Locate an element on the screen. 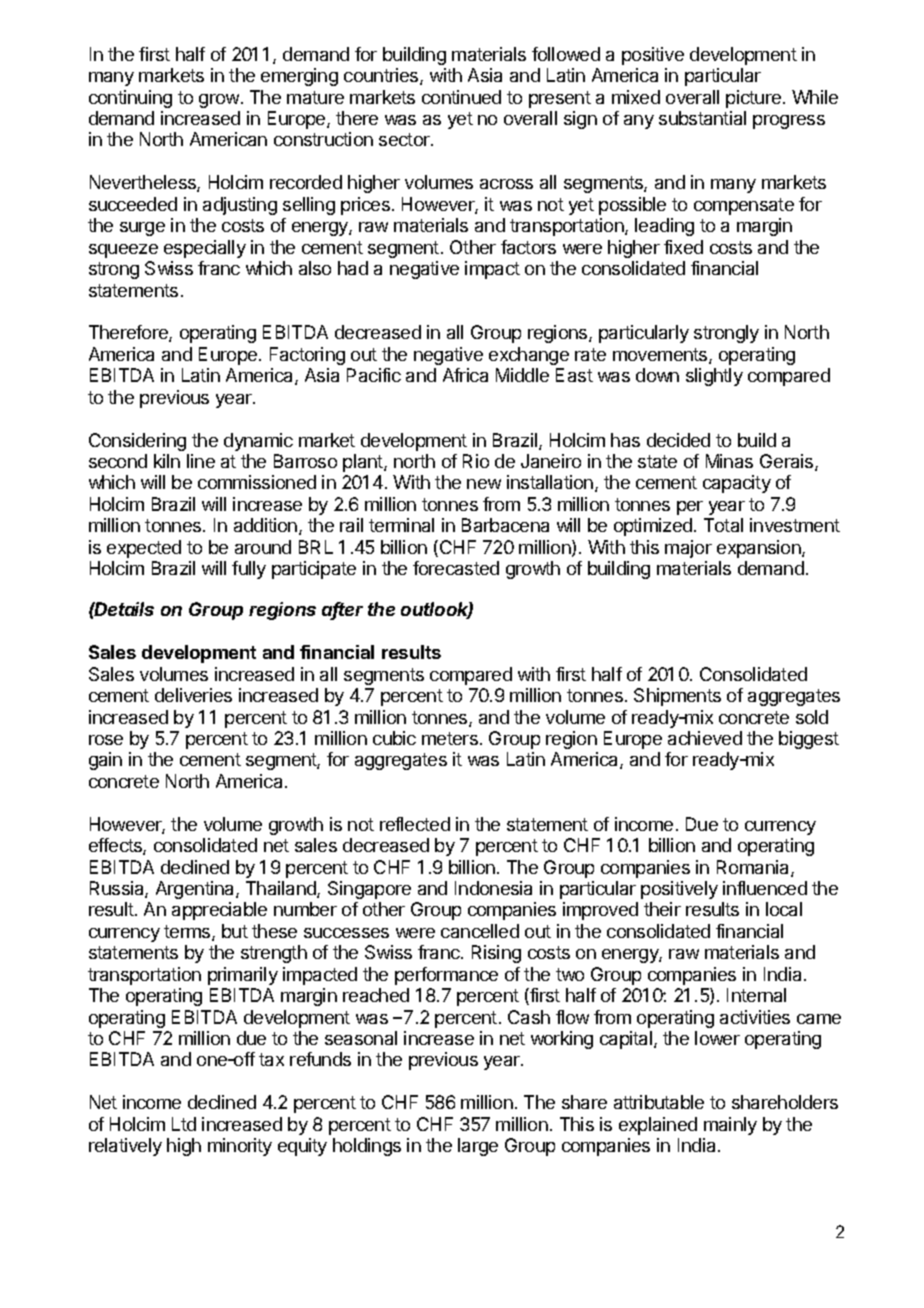  expansion is located at coordinates (760, 549).
